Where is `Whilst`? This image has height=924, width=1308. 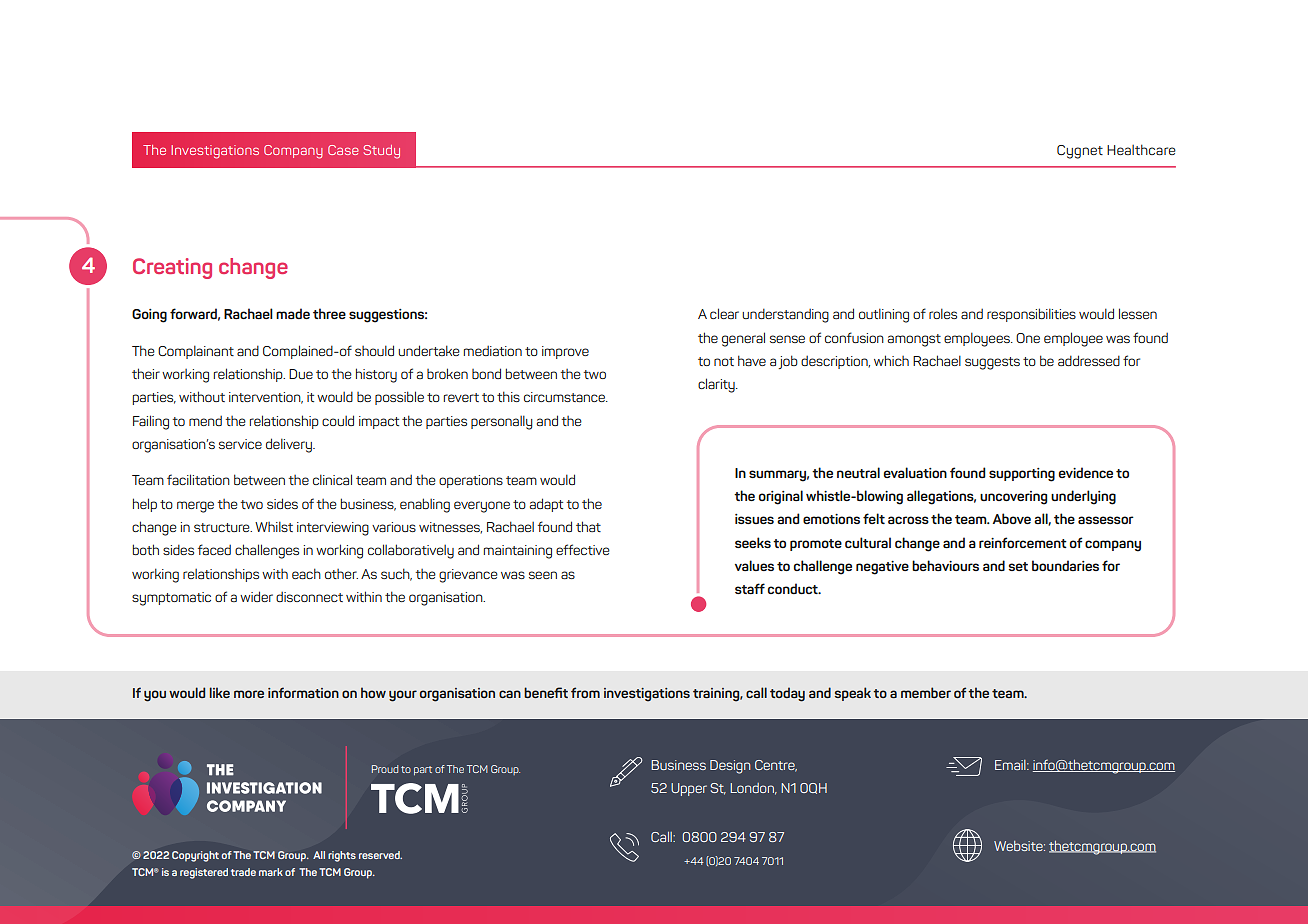 Whilst is located at coordinates (274, 526).
